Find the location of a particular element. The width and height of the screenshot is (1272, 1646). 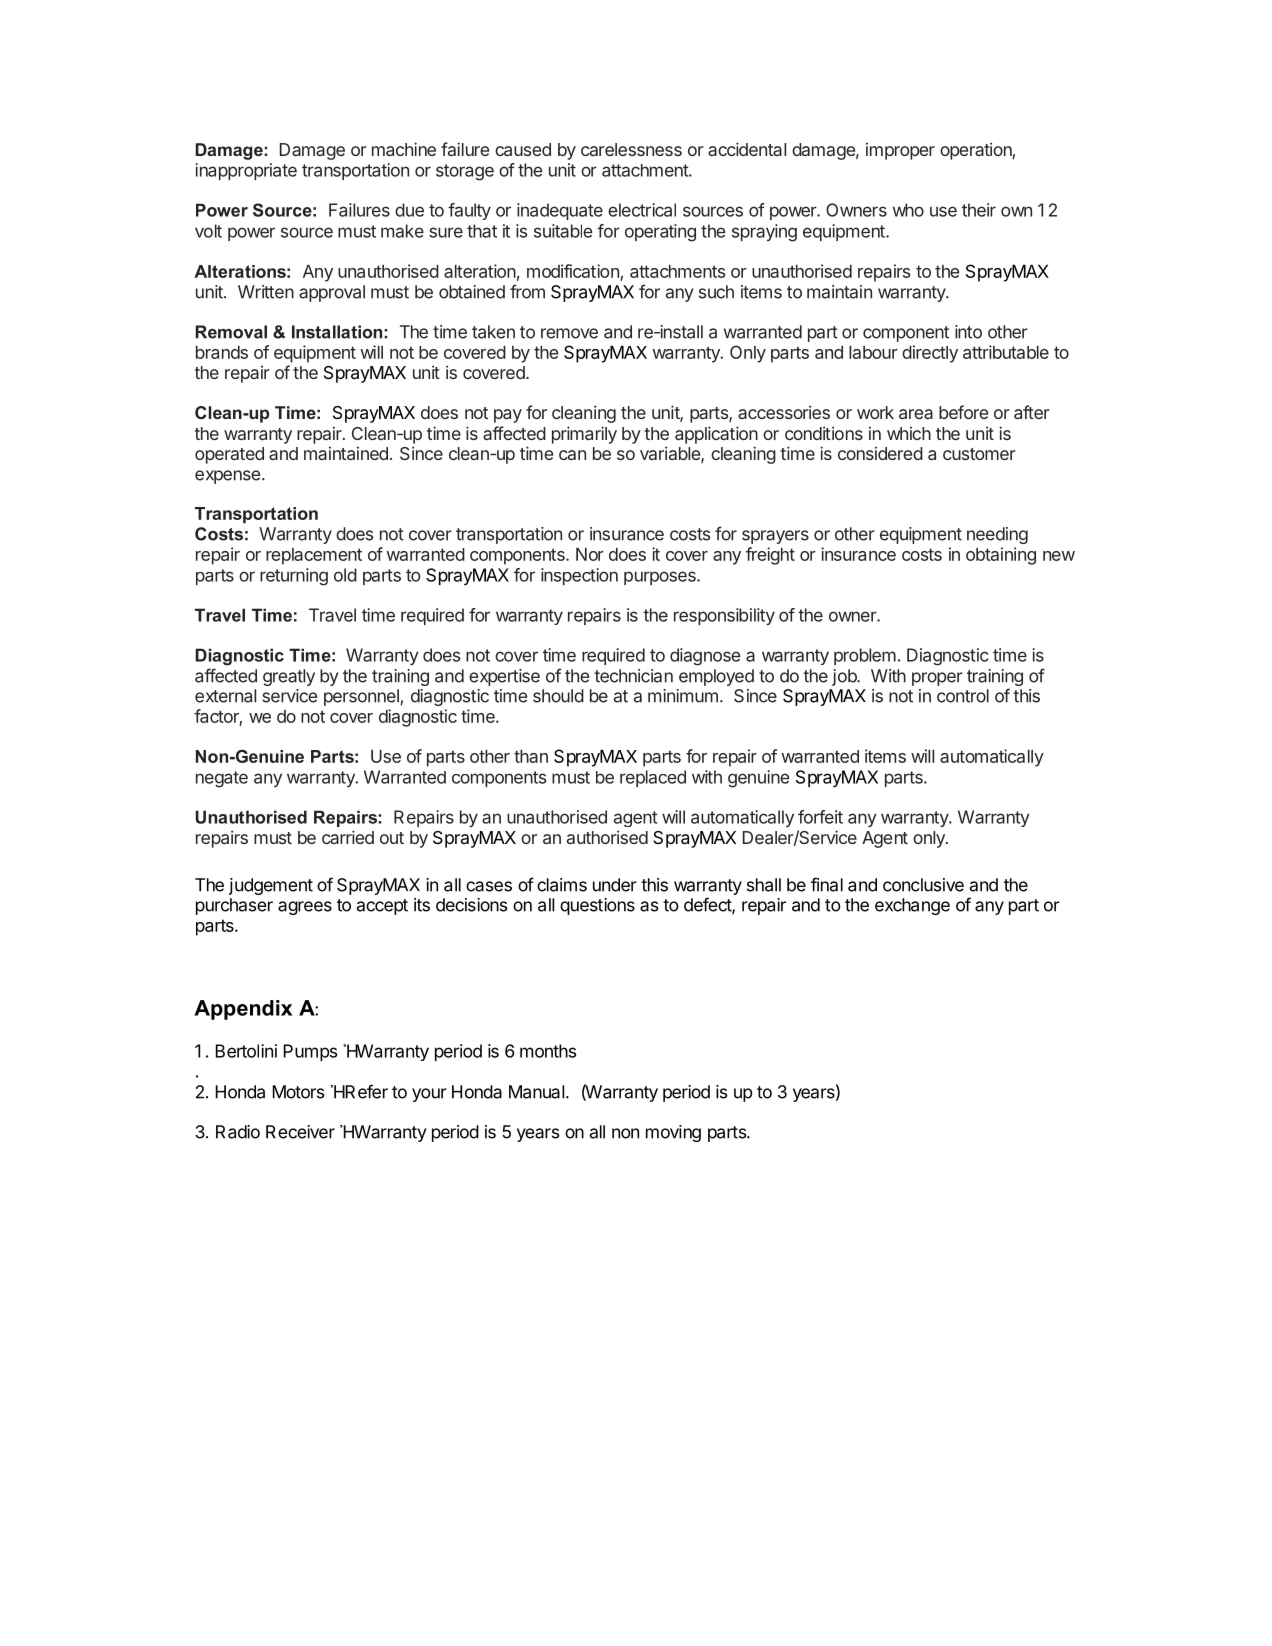

replaced is located at coordinates (653, 778).
